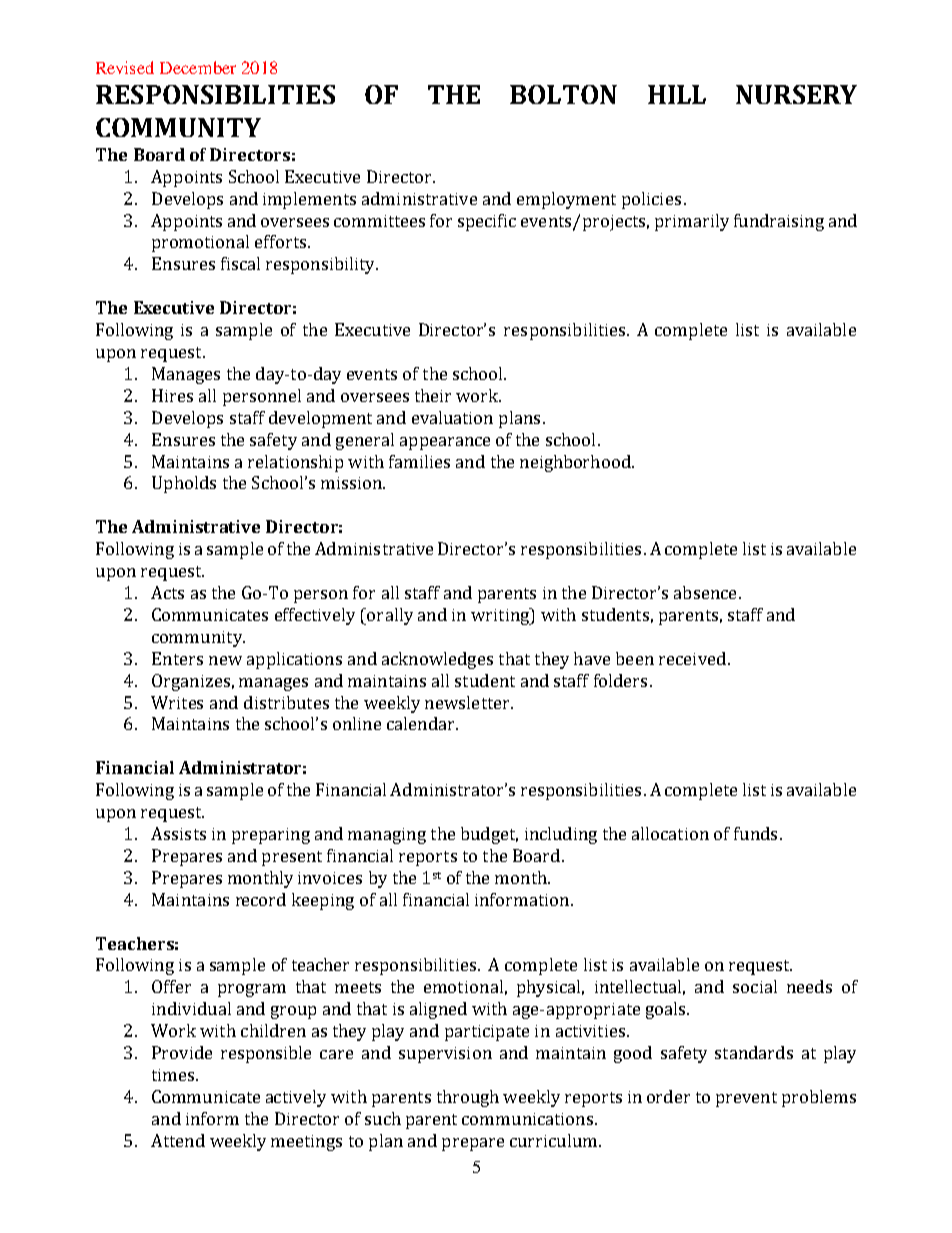 This screenshot has width=952, height=1233. What do you see at coordinates (240, 263) in the screenshot?
I see `fiscal` at bounding box center [240, 263].
